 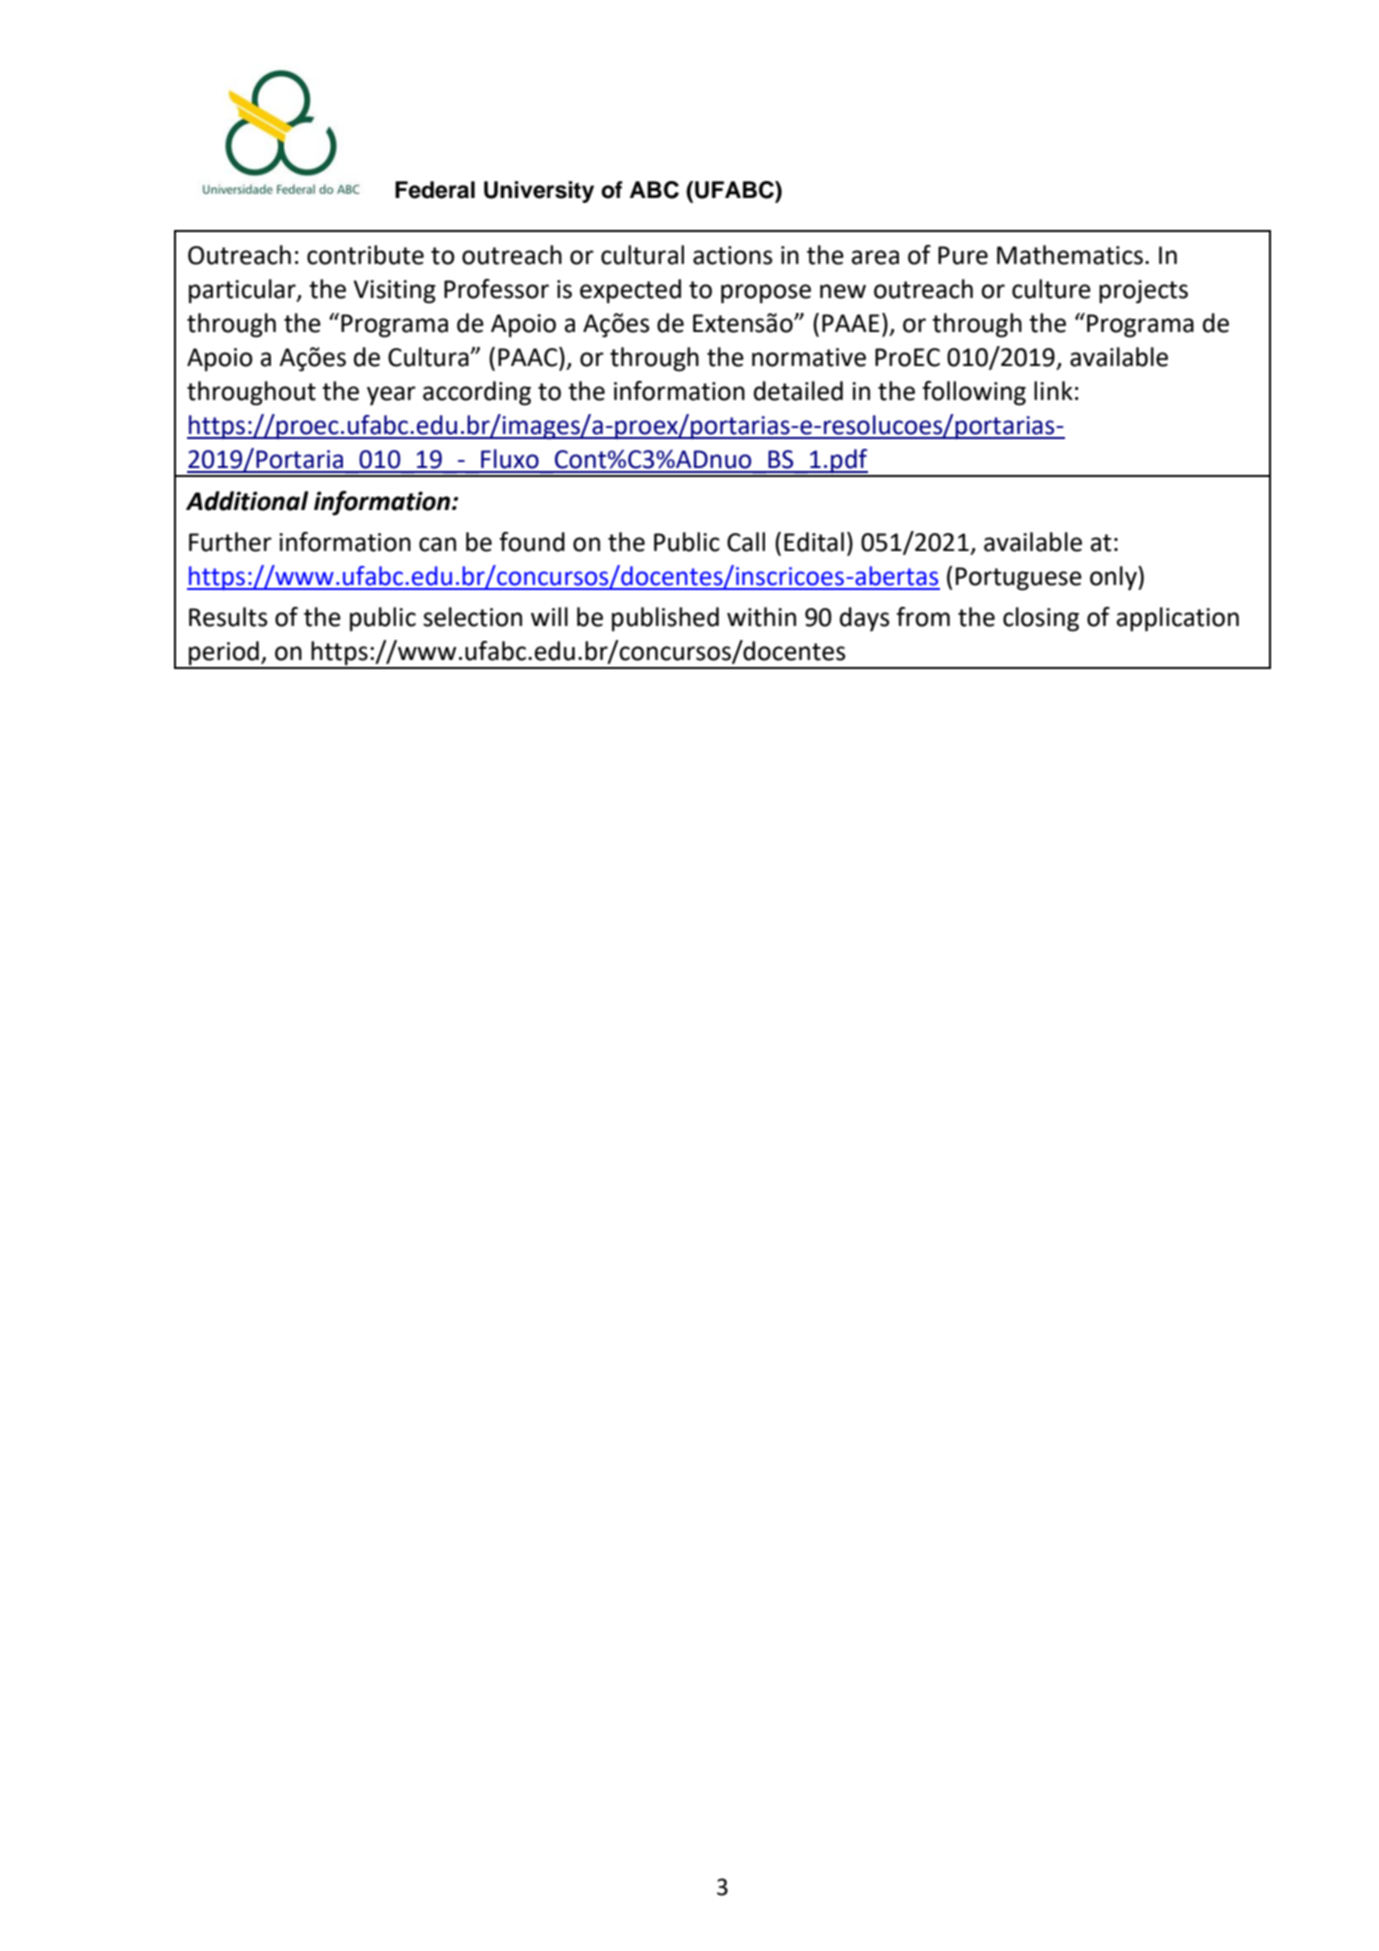 I want to click on culture, so click(x=1051, y=289).
